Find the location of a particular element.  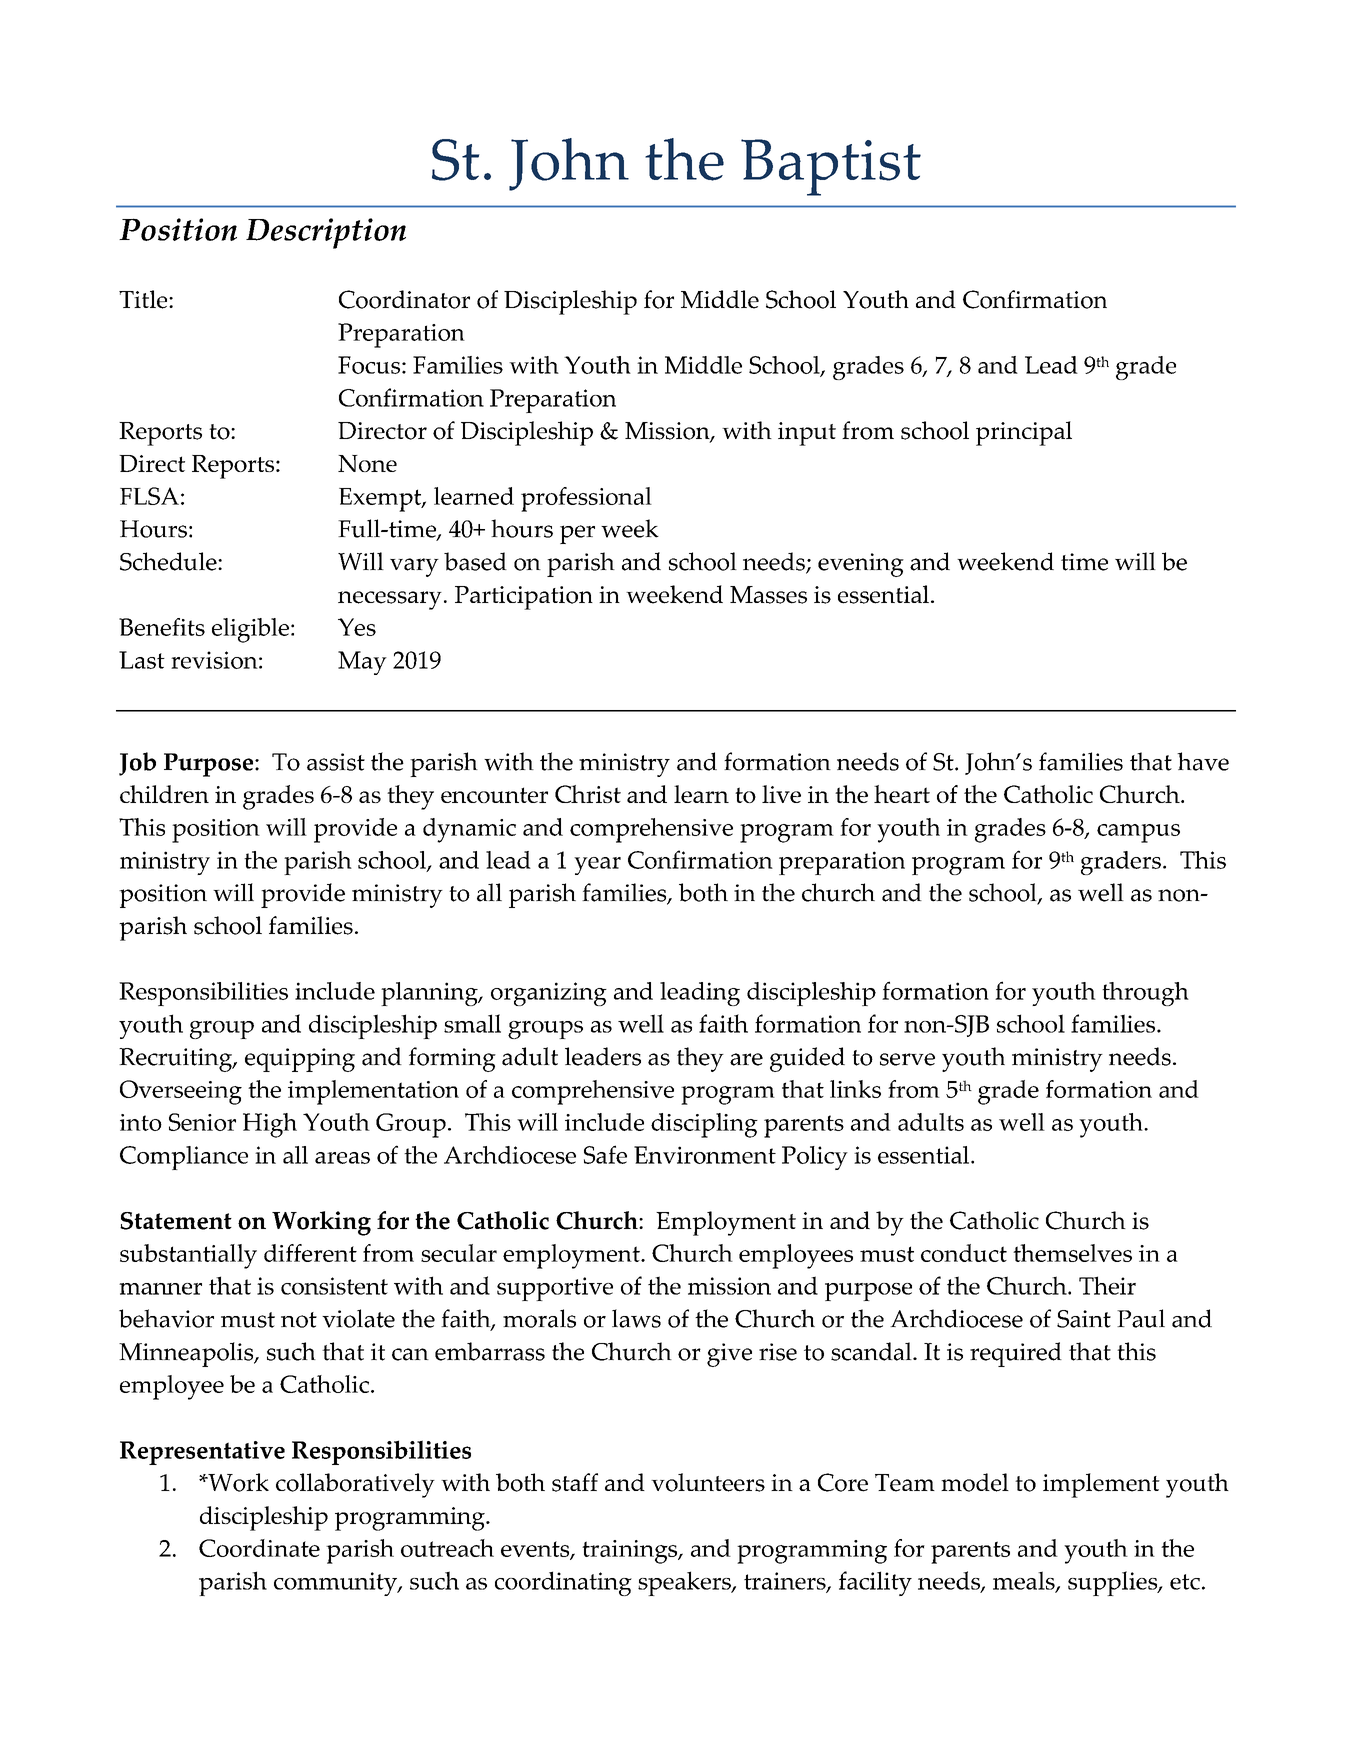

Environment is located at coordinates (705, 1155).
